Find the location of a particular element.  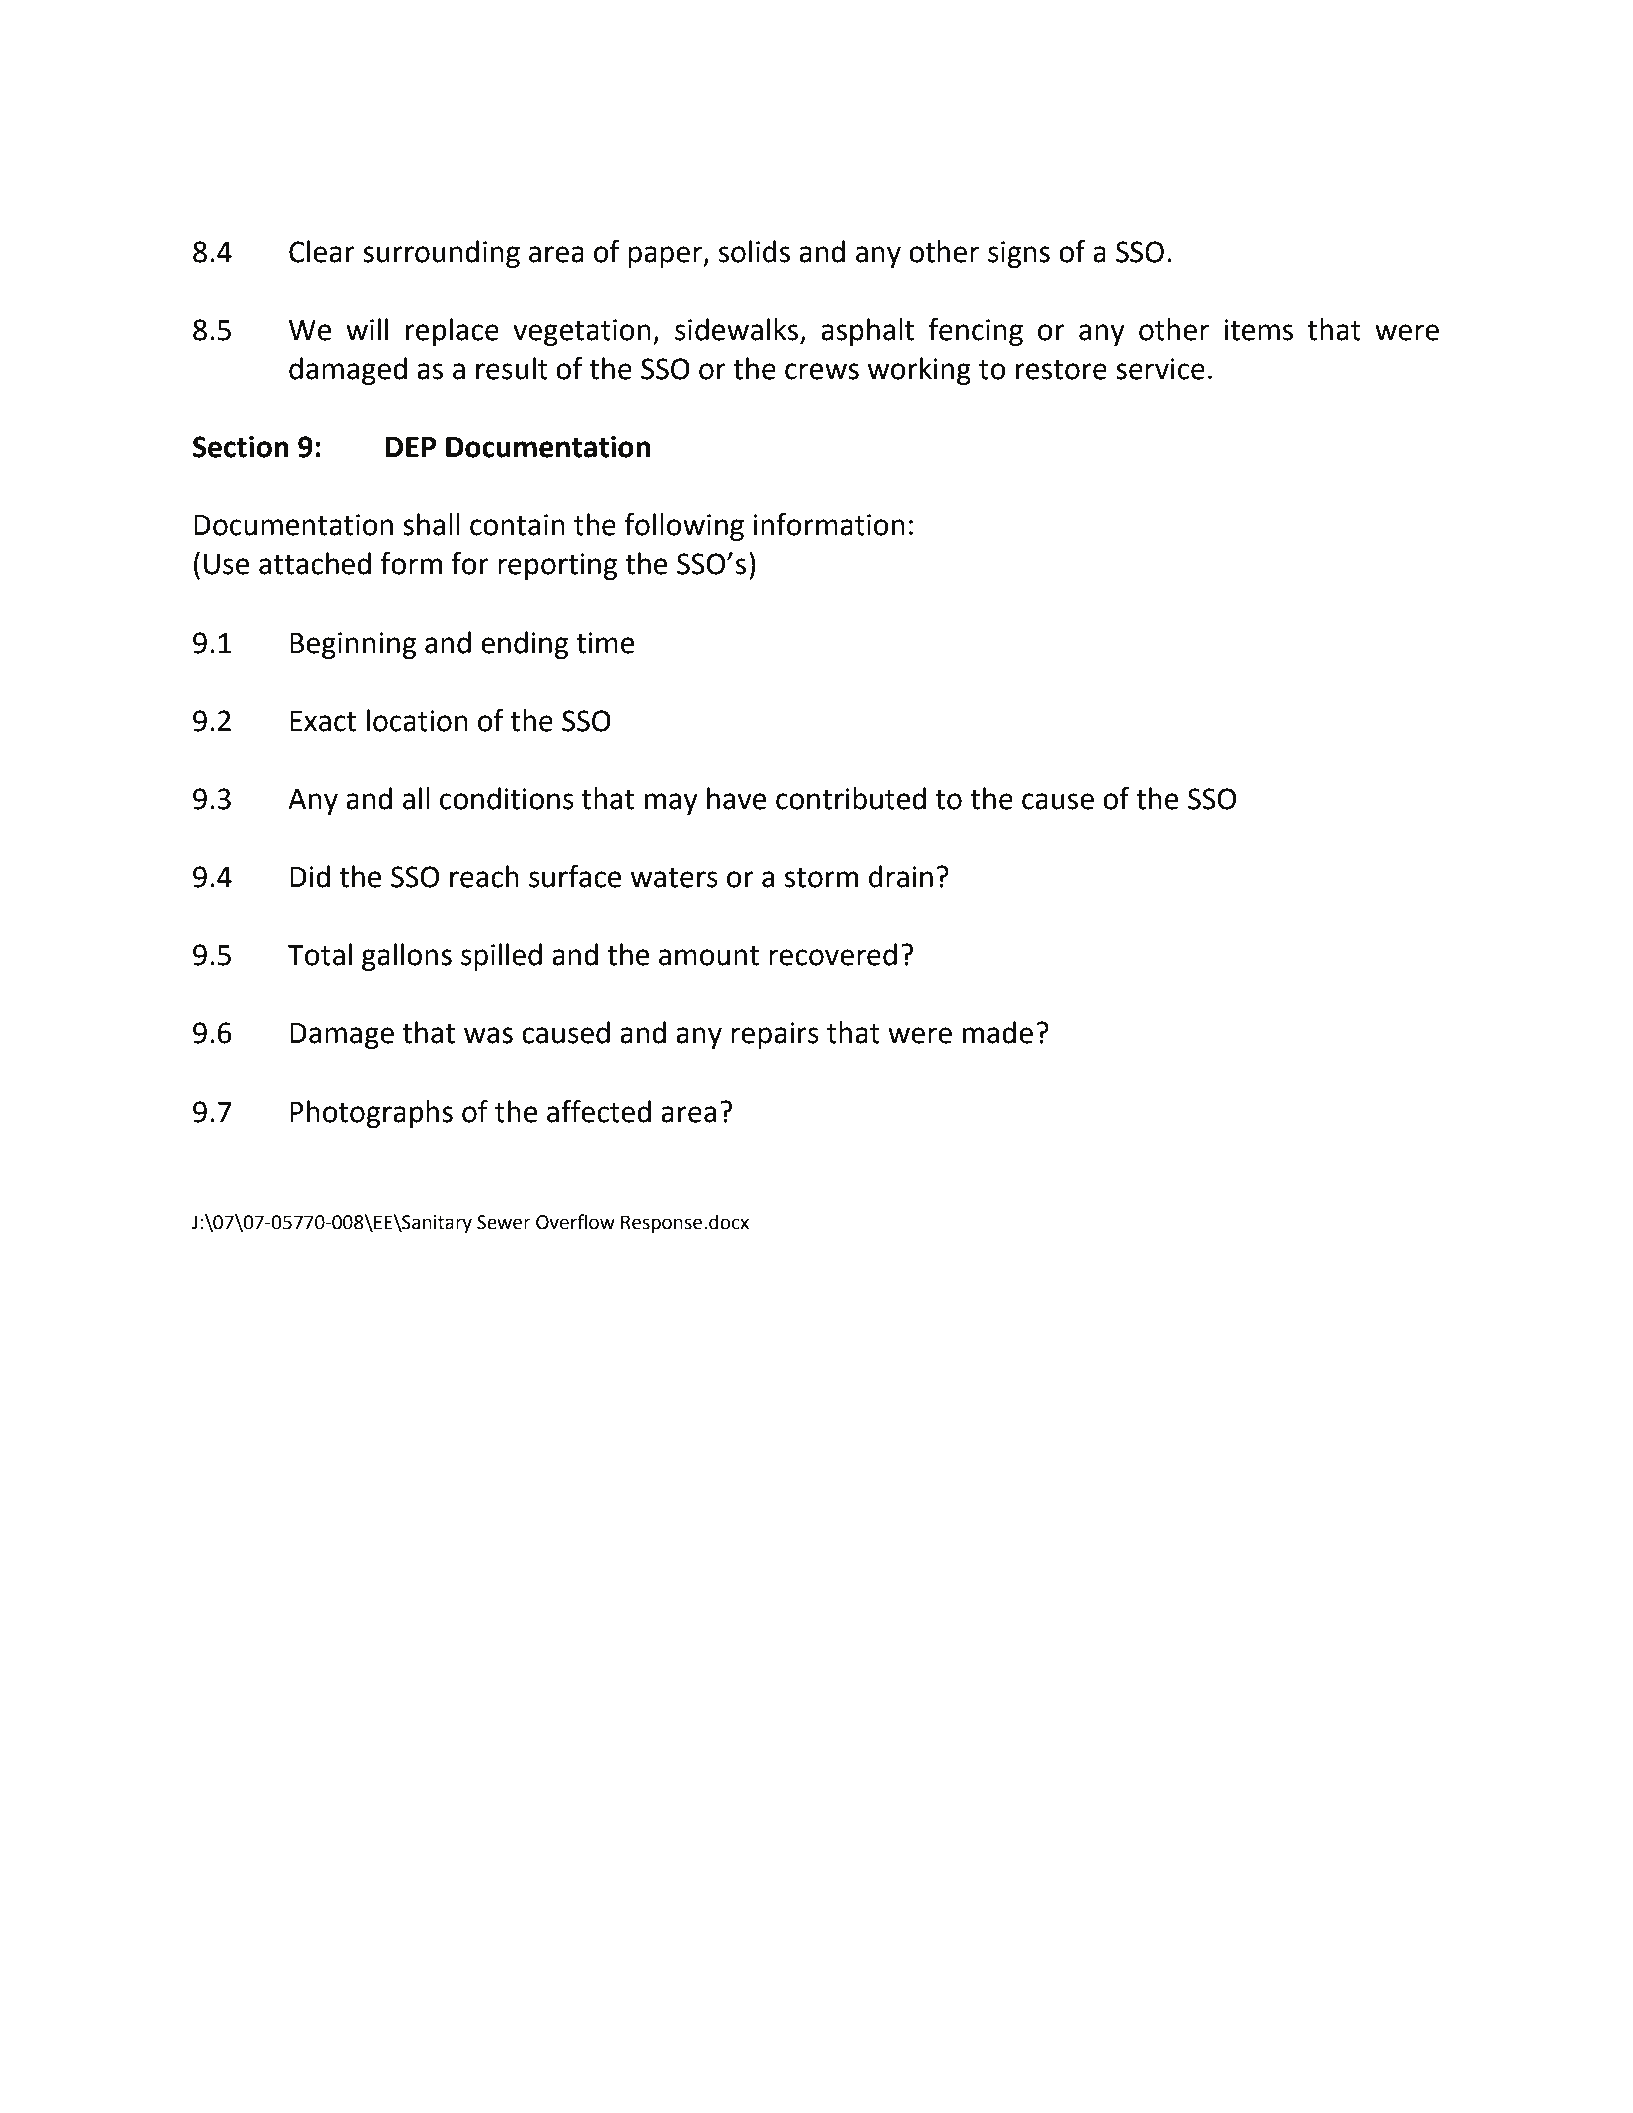

Overflow is located at coordinates (575, 1222).
